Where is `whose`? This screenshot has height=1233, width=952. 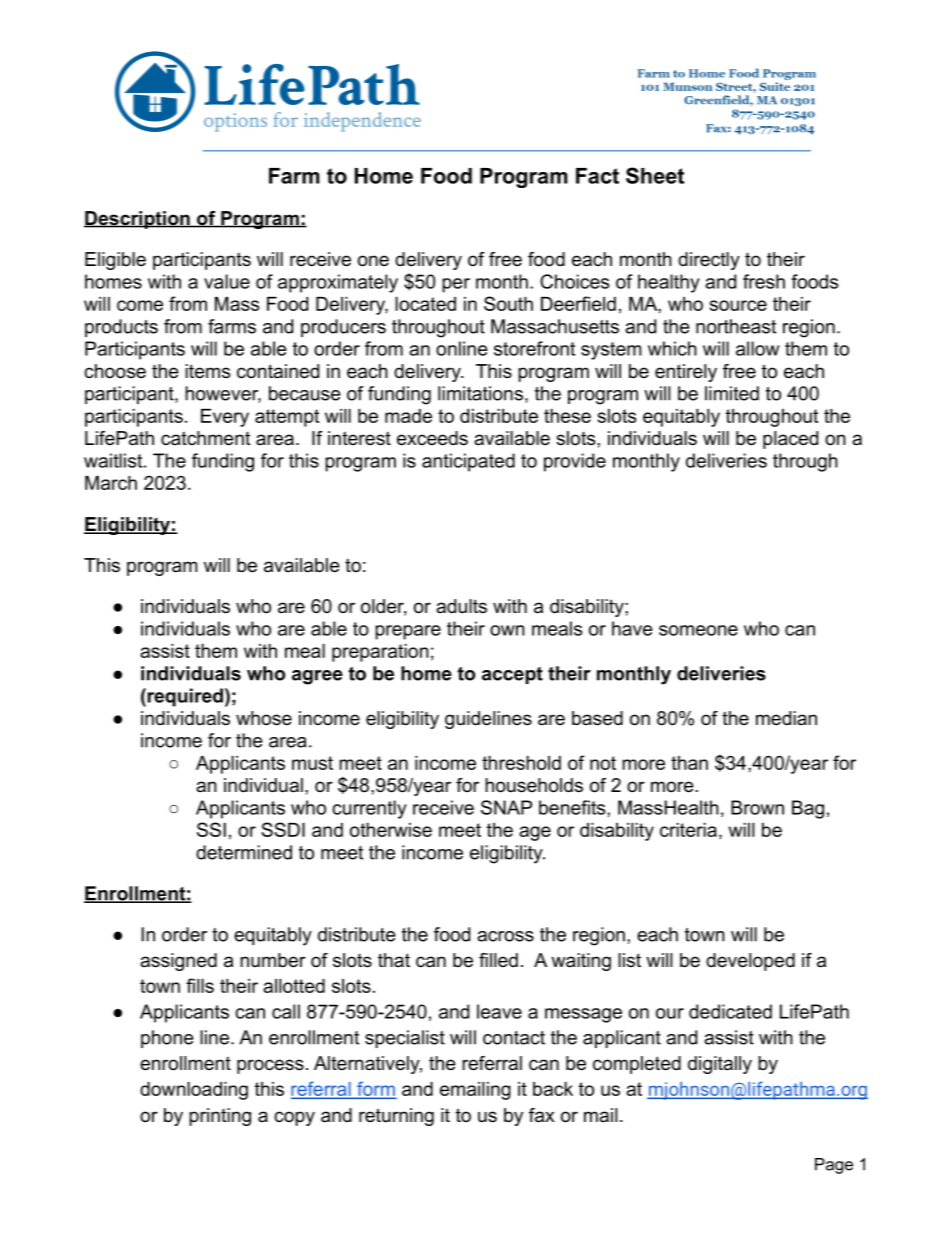
whose is located at coordinates (264, 718).
